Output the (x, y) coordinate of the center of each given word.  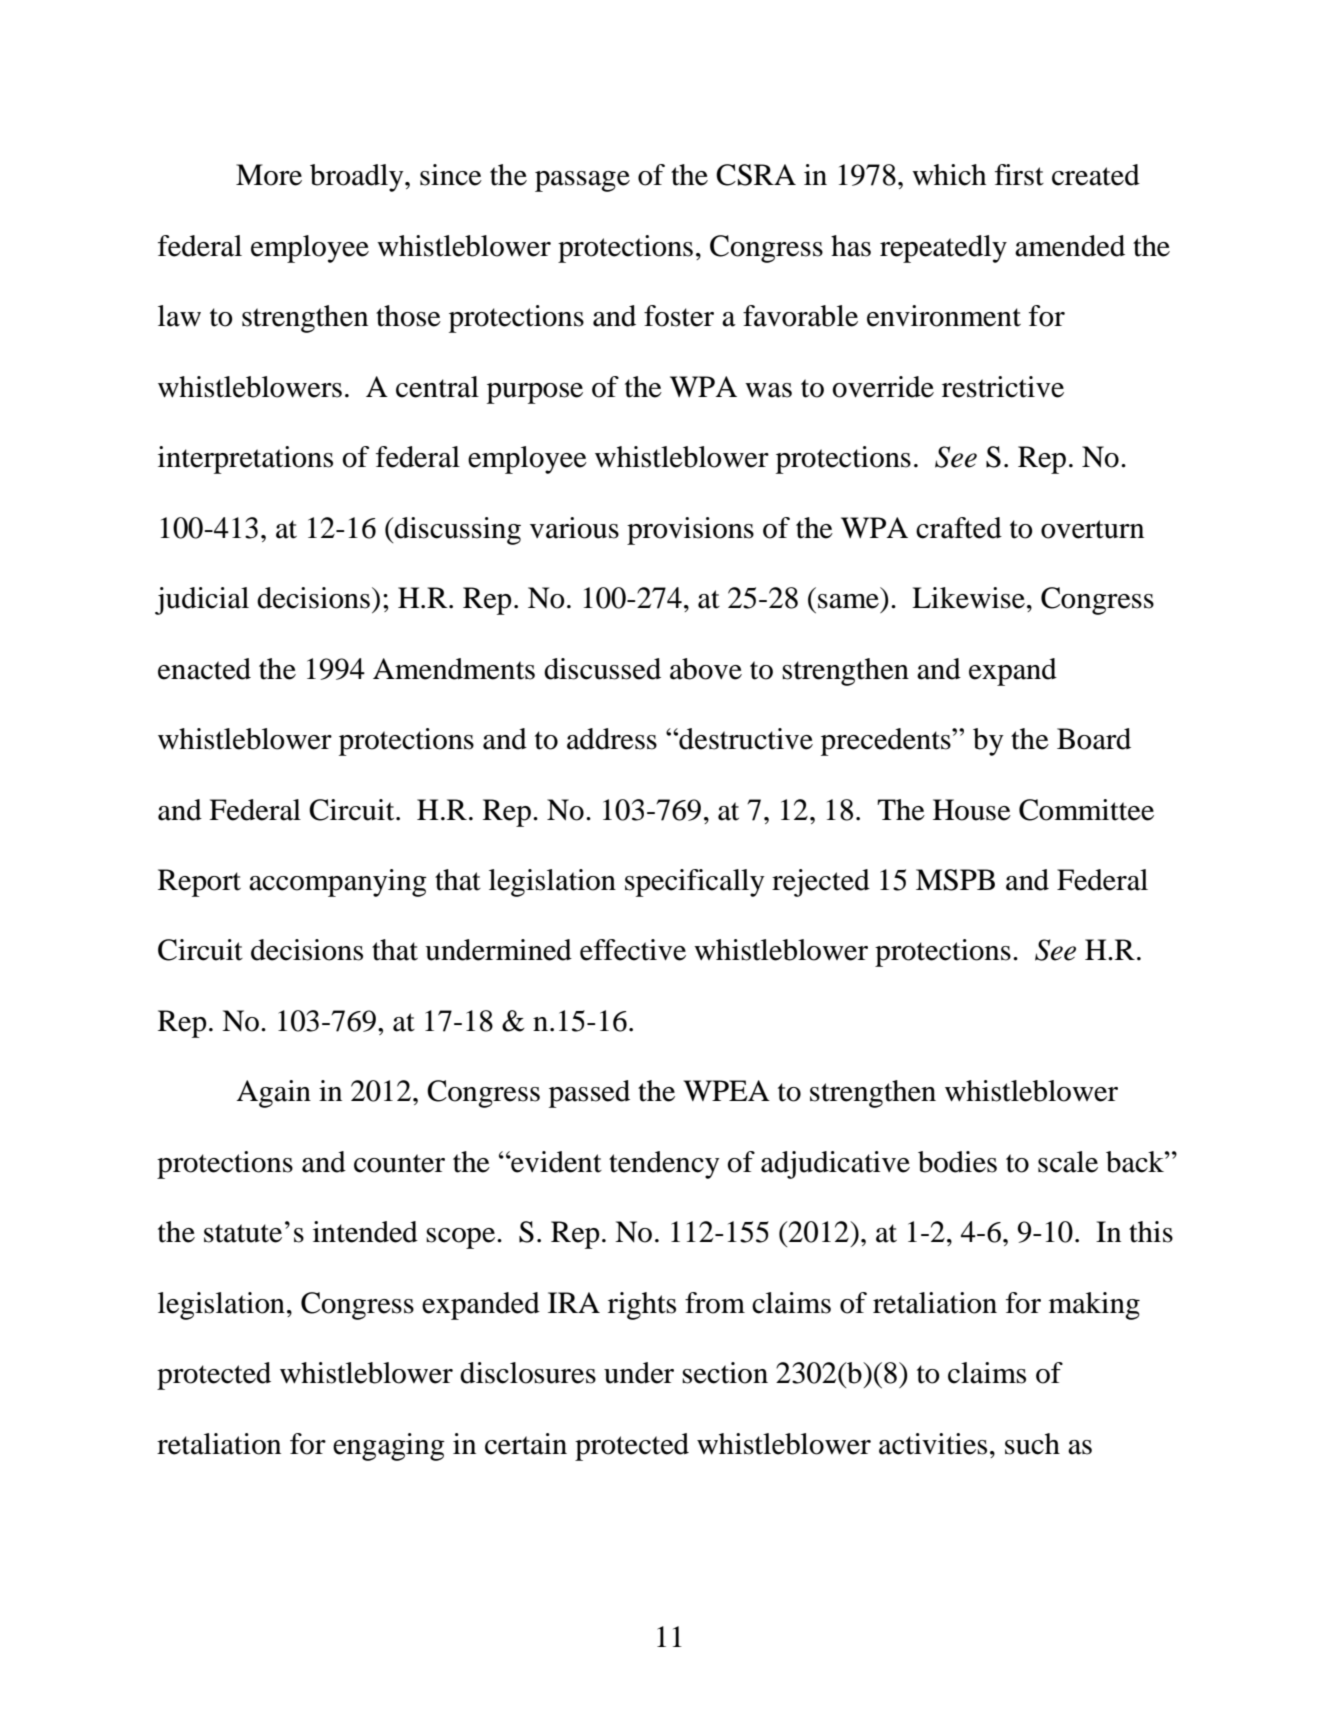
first (1019, 175)
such (1032, 1444)
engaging (389, 1447)
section (725, 1373)
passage (582, 181)
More (269, 175)
